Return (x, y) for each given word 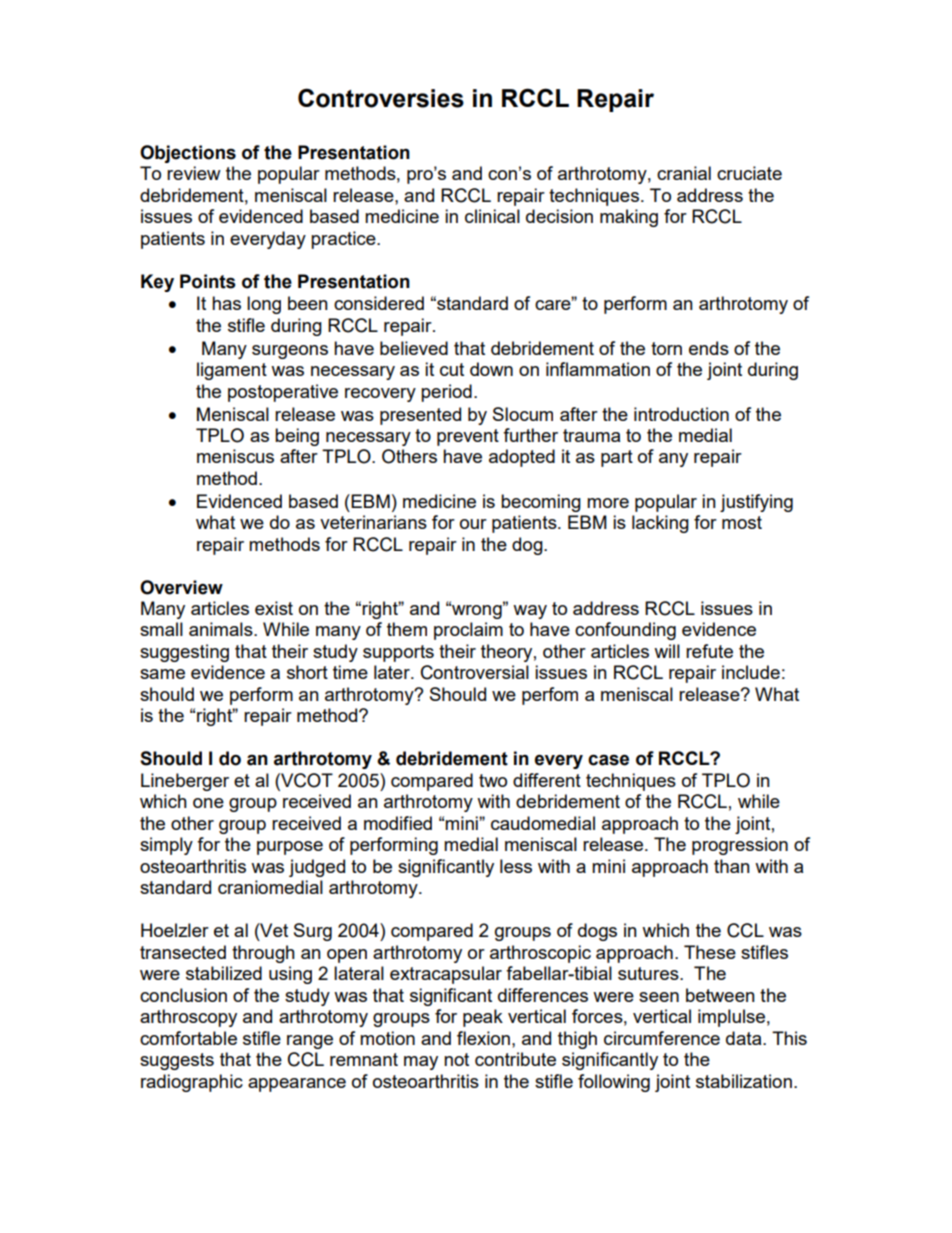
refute (709, 651)
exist (274, 608)
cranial (684, 173)
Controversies (381, 98)
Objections (188, 154)
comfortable (188, 1038)
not (456, 1059)
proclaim (468, 631)
